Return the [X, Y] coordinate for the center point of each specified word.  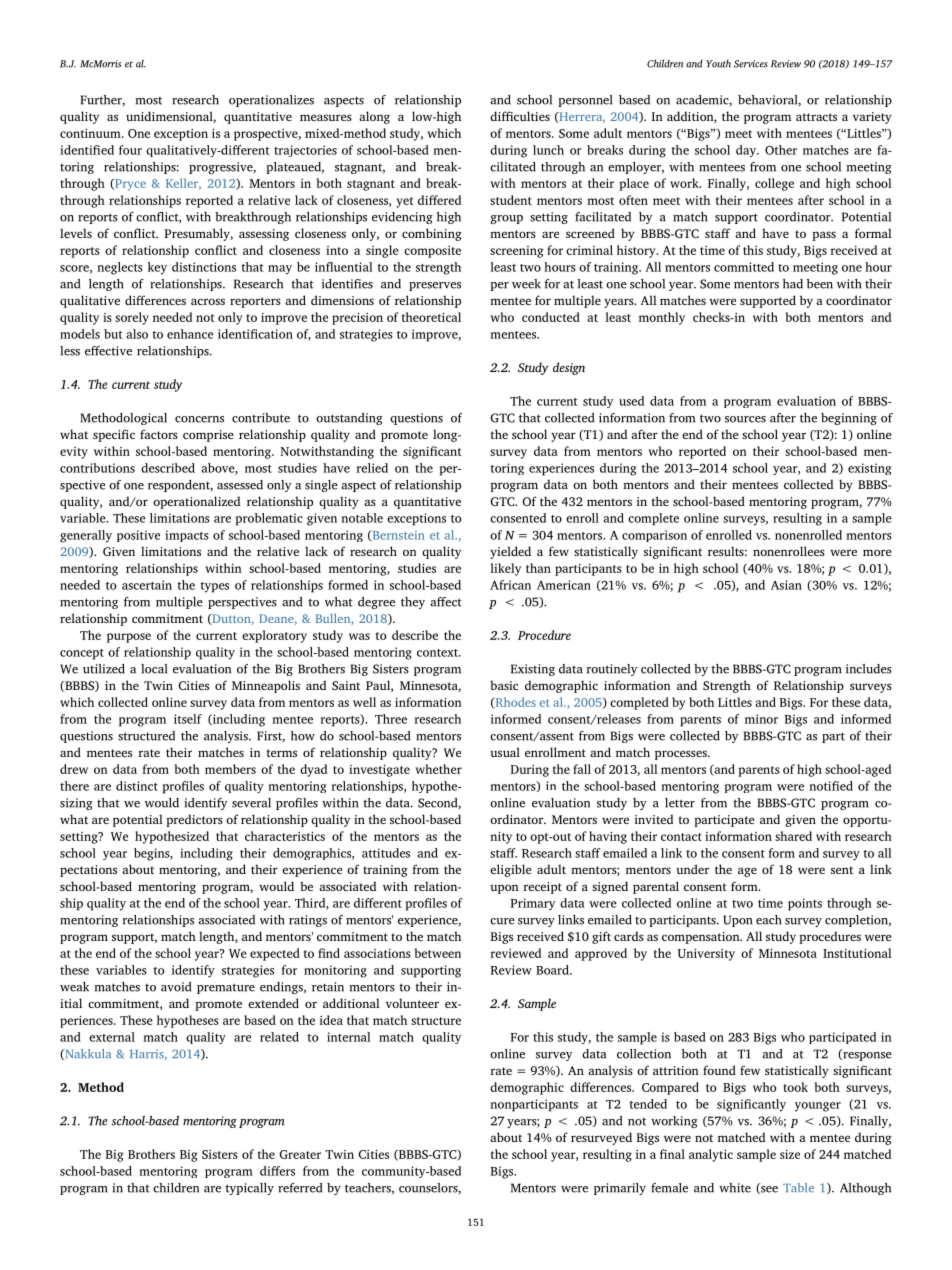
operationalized [196, 502]
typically [249, 1189]
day [747, 151]
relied [372, 468]
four [130, 150]
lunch [548, 150]
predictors [194, 820]
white [735, 1188]
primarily [620, 1189]
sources [745, 419]
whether [438, 769]
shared [793, 836]
